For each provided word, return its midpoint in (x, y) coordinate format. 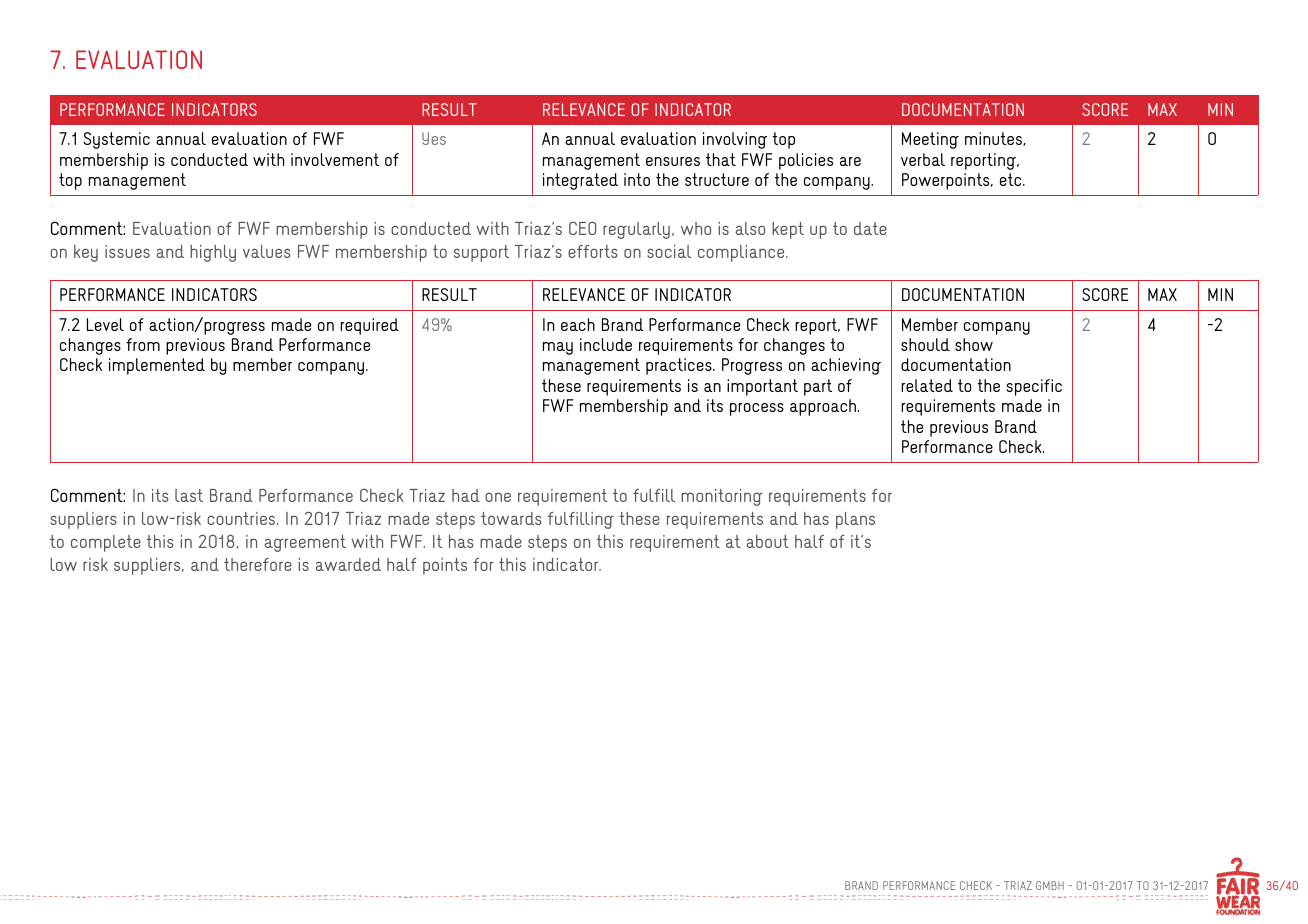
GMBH (1050, 885)
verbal (923, 159)
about (768, 541)
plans (855, 520)
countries (242, 518)
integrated (580, 181)
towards (511, 518)
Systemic (116, 140)
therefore (258, 564)
